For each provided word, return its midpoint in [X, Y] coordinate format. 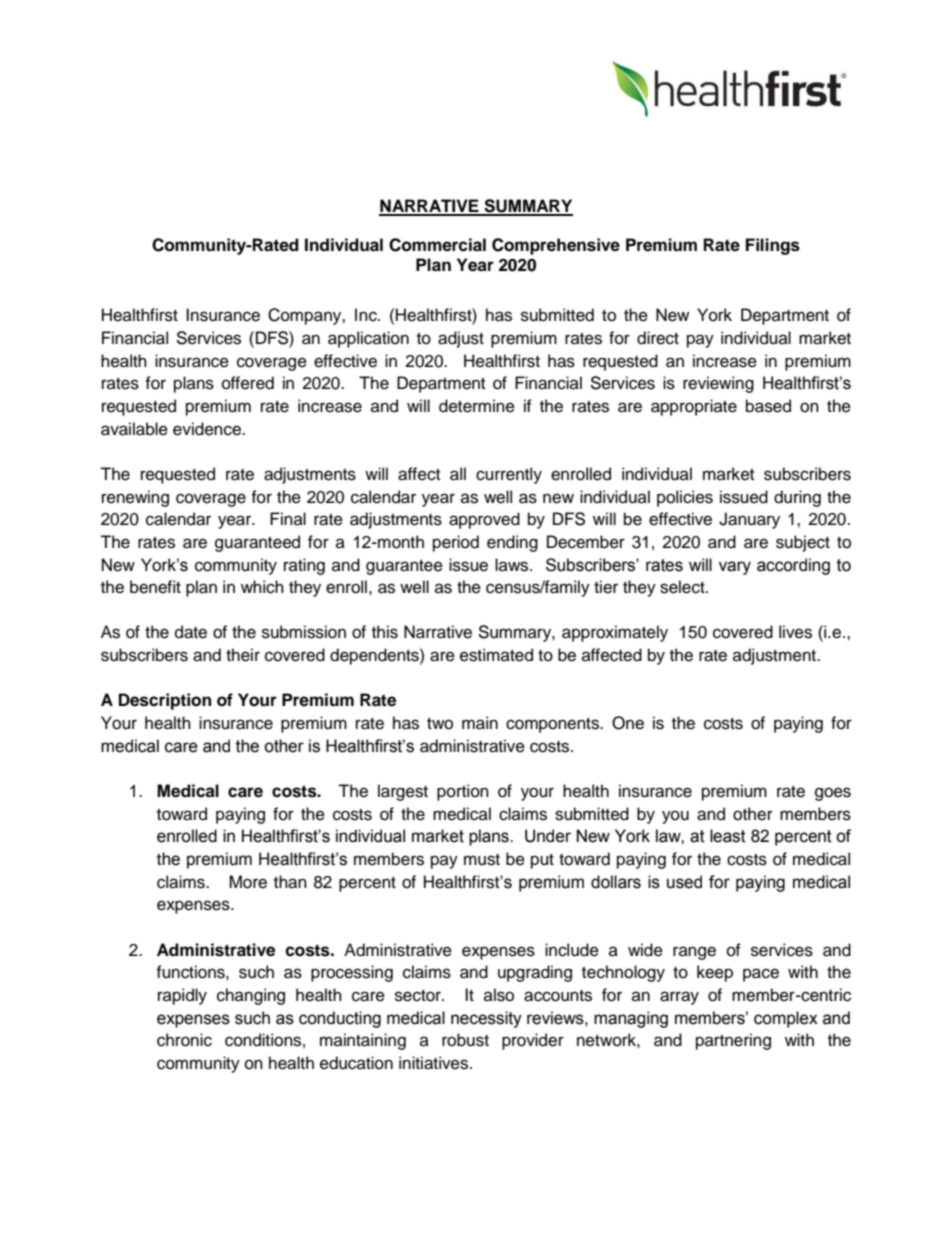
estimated [496, 655]
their [243, 655]
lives [795, 632]
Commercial [437, 245]
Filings [773, 246]
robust [465, 1040]
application [368, 339]
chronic [184, 1040]
